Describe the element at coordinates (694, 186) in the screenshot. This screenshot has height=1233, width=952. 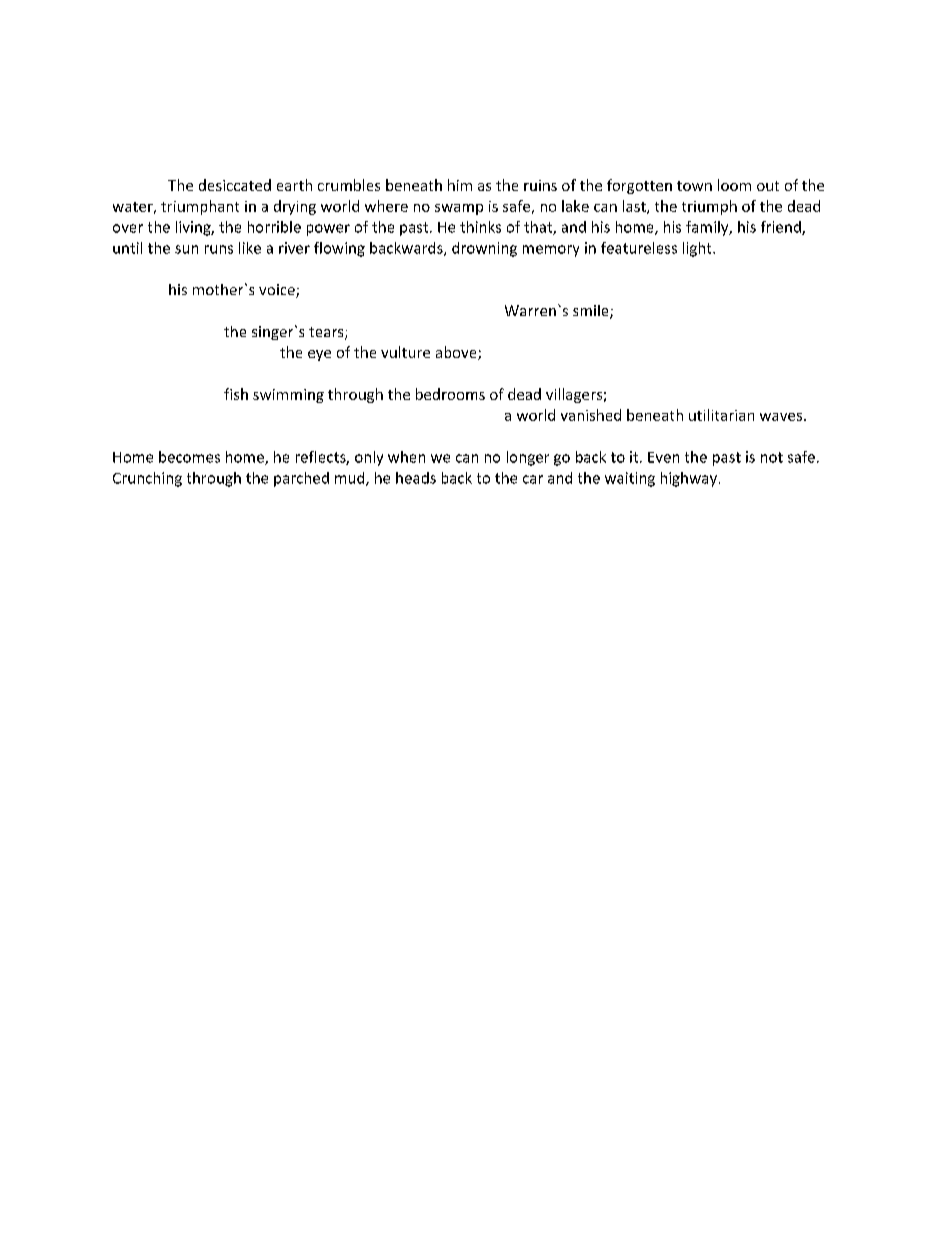
I see `town` at that location.
